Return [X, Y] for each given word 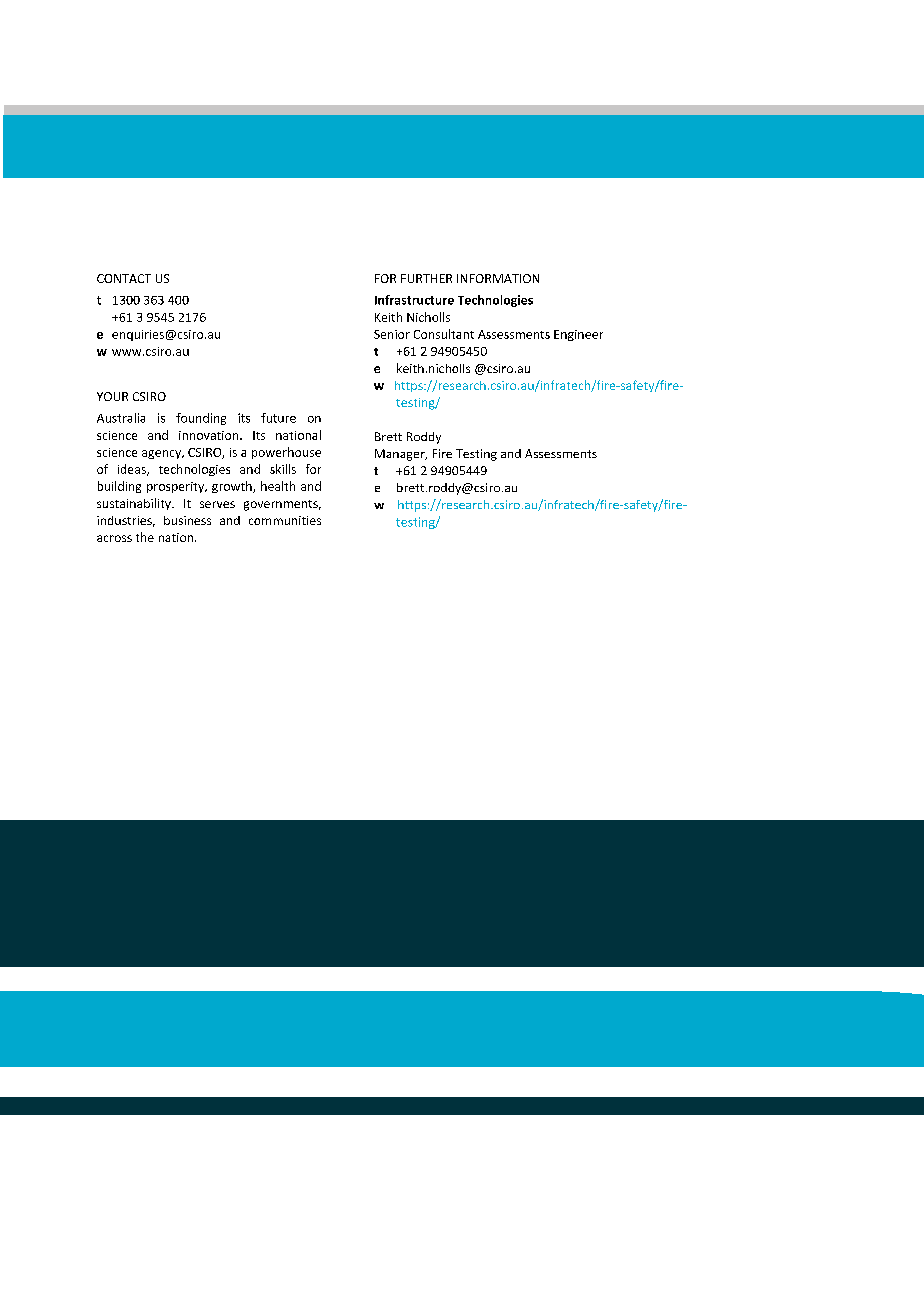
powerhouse [286, 453]
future [278, 418]
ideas [133, 470]
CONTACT [124, 278]
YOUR [112, 396]
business [187, 520]
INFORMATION [498, 278]
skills [283, 469]
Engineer [578, 335]
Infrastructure [414, 300]
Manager [401, 455]
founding [201, 419]
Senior [392, 334]
